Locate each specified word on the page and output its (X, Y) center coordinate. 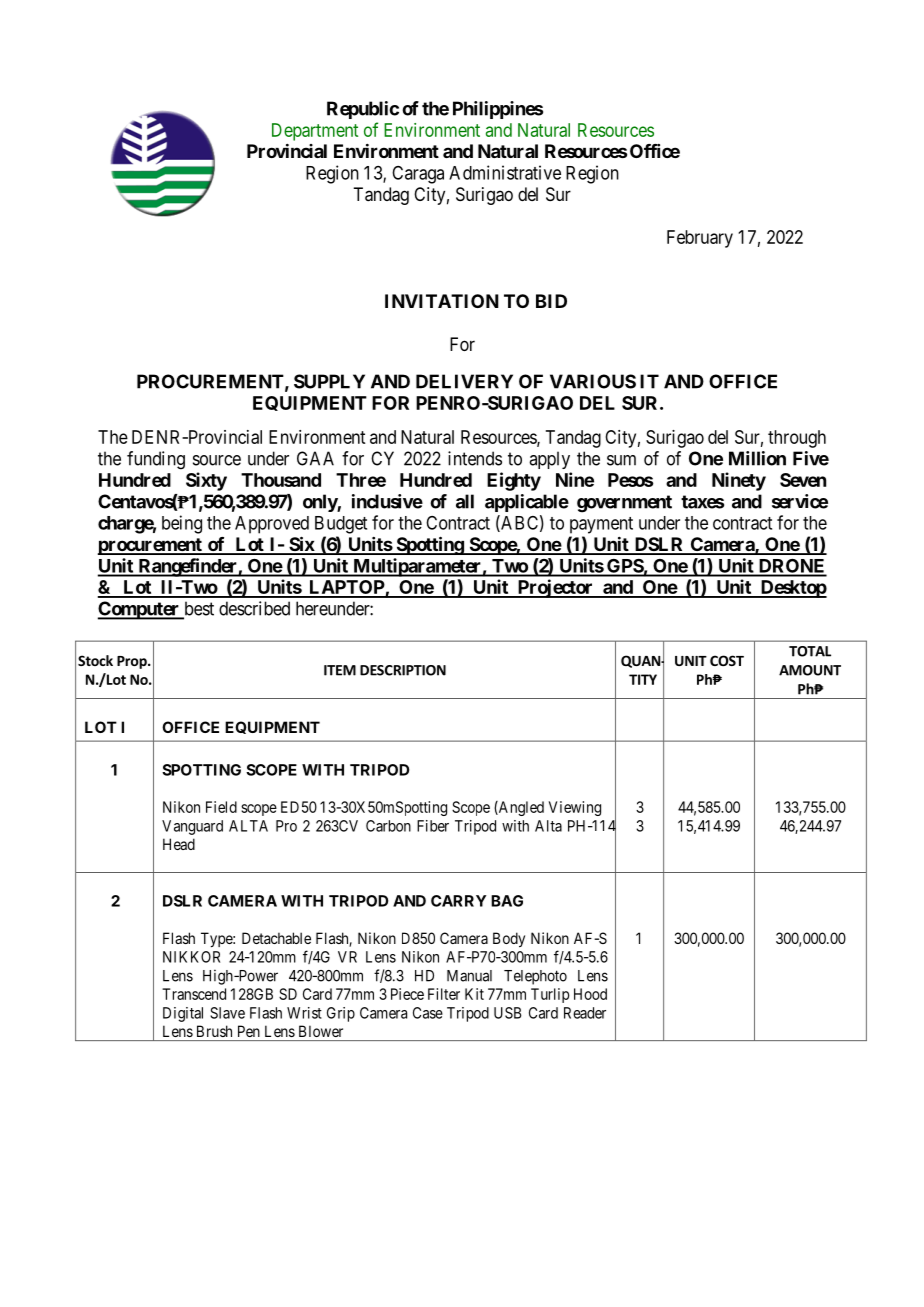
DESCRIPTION (403, 670)
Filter (444, 994)
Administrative (505, 172)
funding (156, 460)
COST (727, 660)
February (700, 239)
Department (315, 132)
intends (475, 458)
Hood (590, 994)
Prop (133, 662)
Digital (183, 1014)
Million (757, 458)
